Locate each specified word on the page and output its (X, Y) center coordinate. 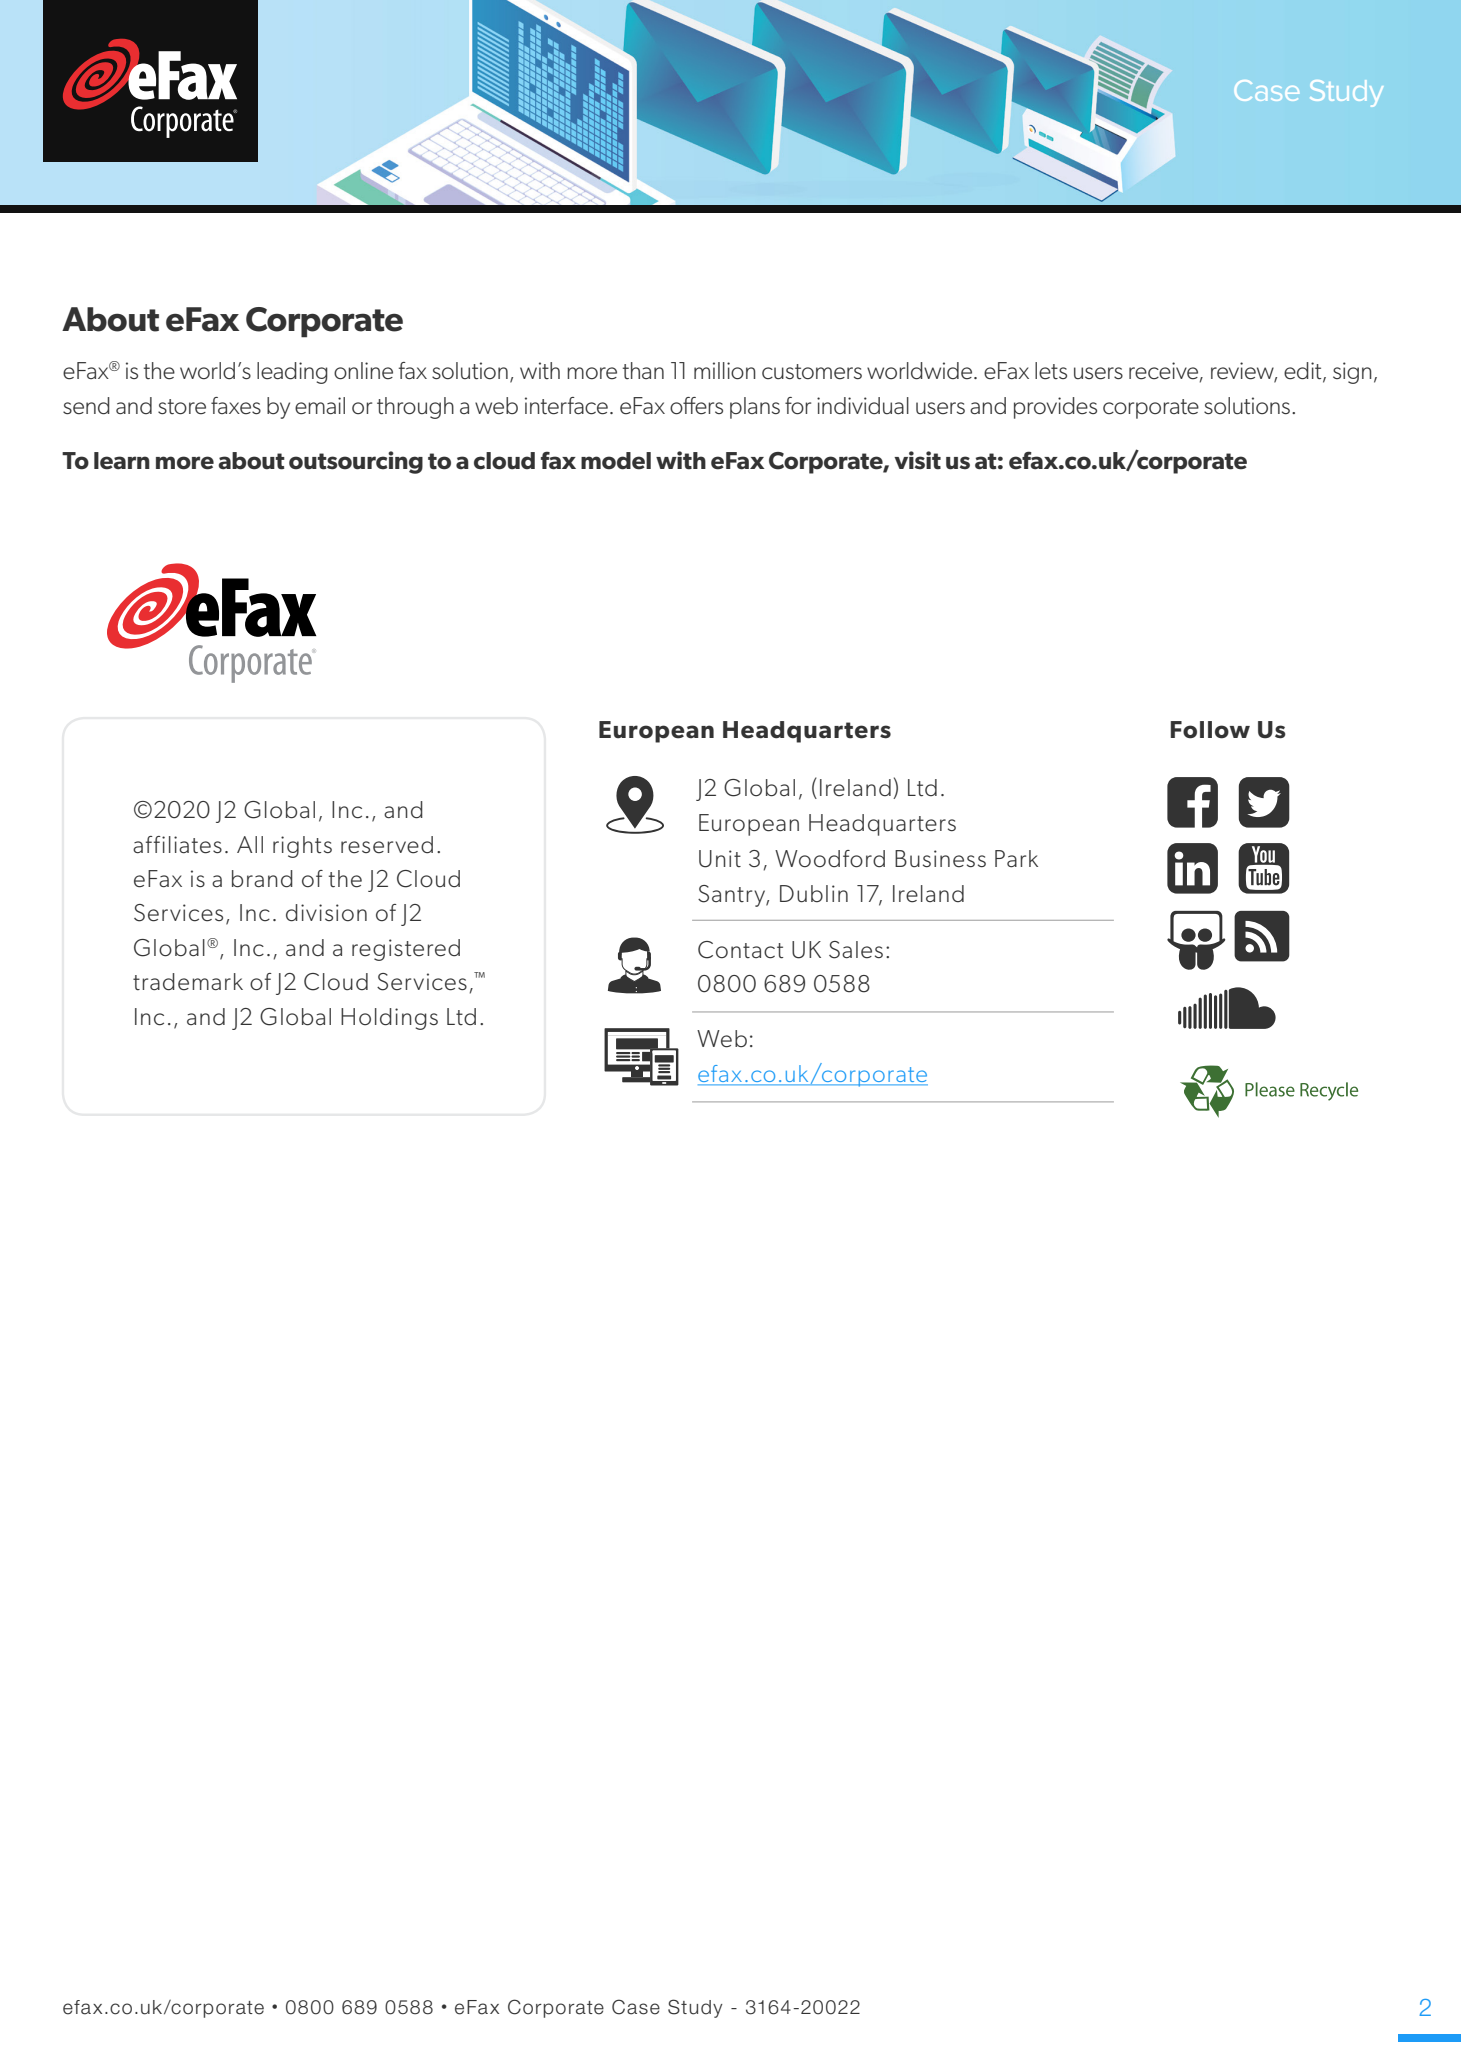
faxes (236, 406)
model (616, 461)
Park (1016, 858)
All (250, 844)
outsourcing (356, 462)
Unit (720, 859)
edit (1304, 372)
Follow (1210, 730)
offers (696, 406)
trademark (188, 982)
